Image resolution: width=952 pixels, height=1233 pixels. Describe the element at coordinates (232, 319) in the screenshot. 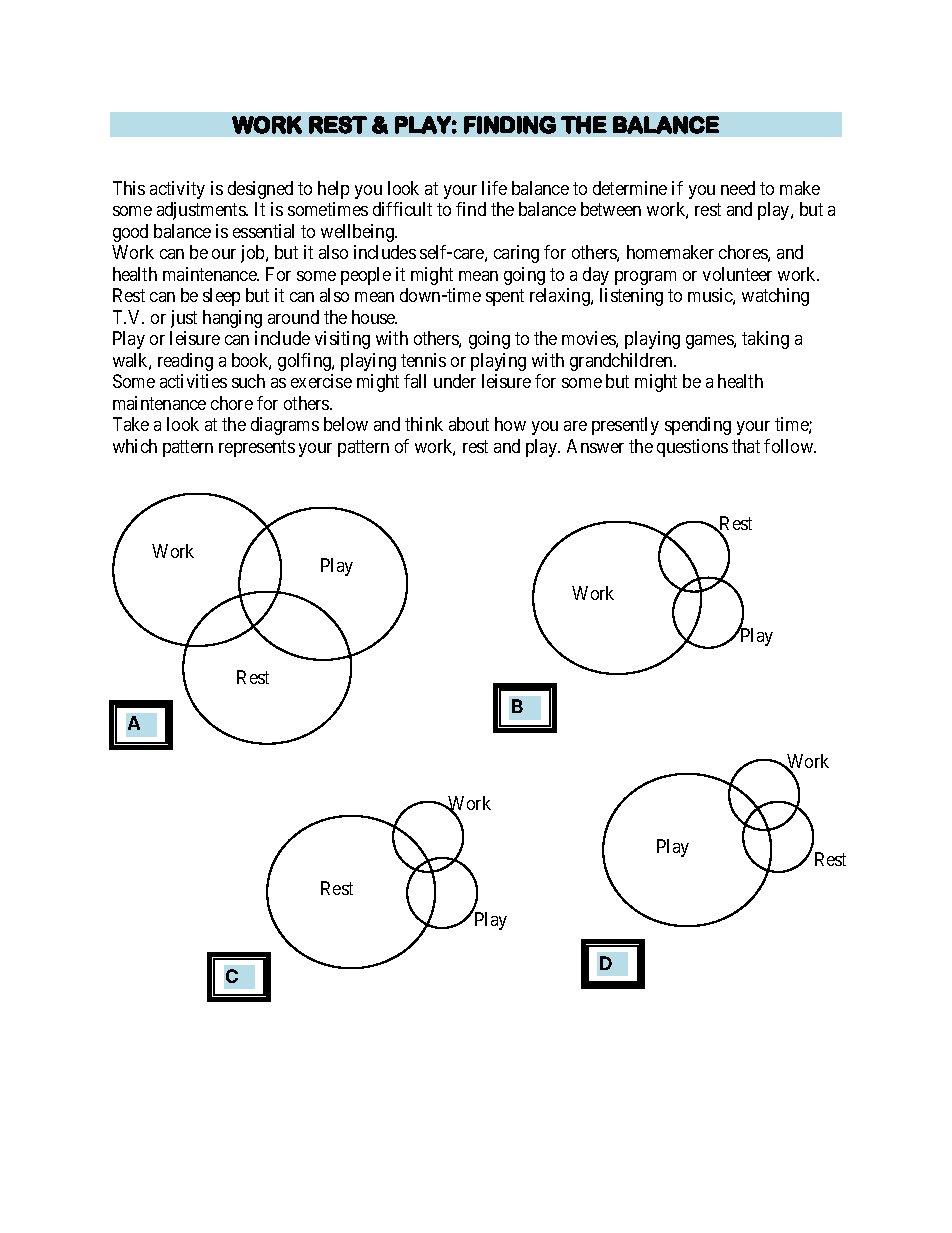

I see `hanging` at that location.
